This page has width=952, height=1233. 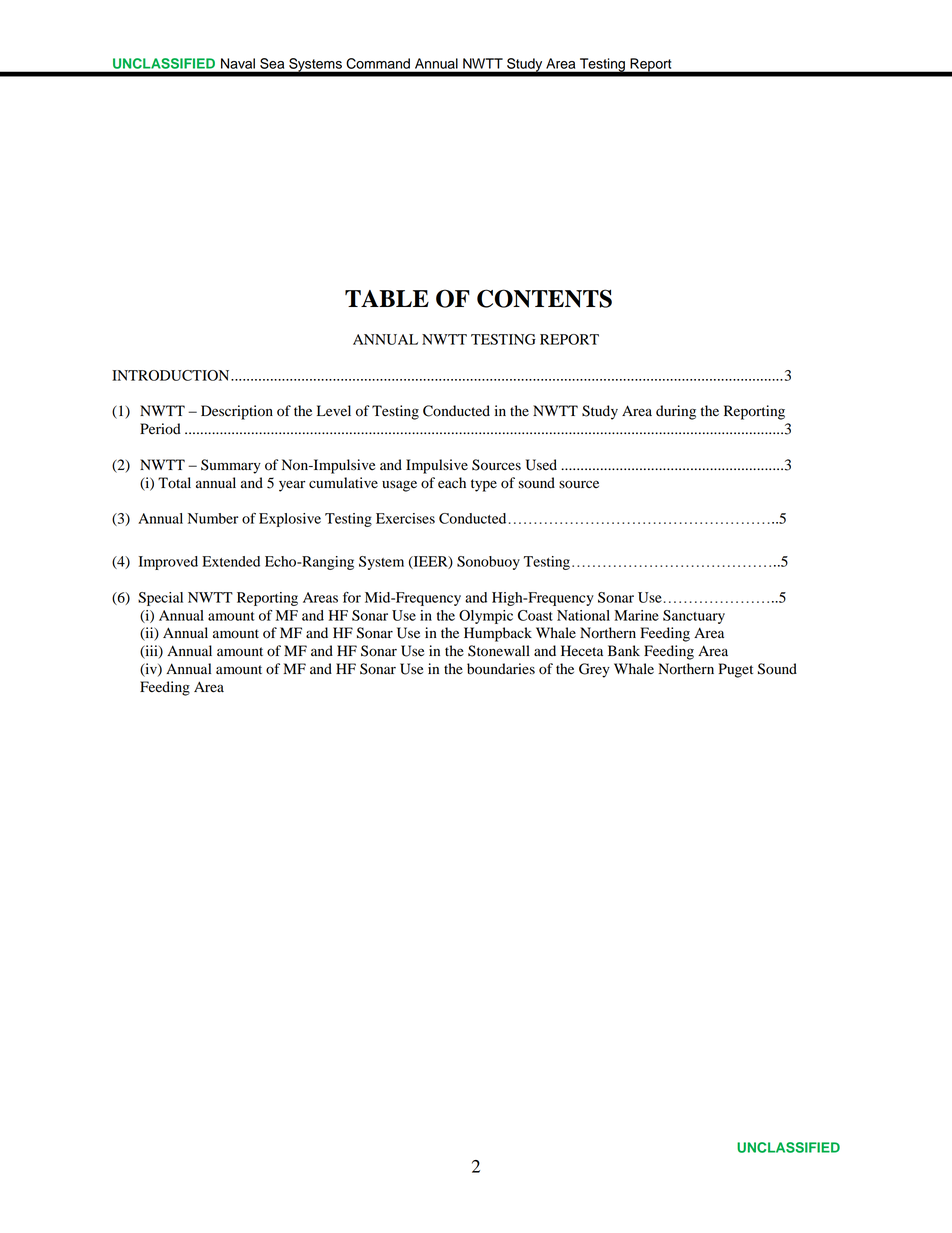 I want to click on TABLE, so click(x=387, y=298).
